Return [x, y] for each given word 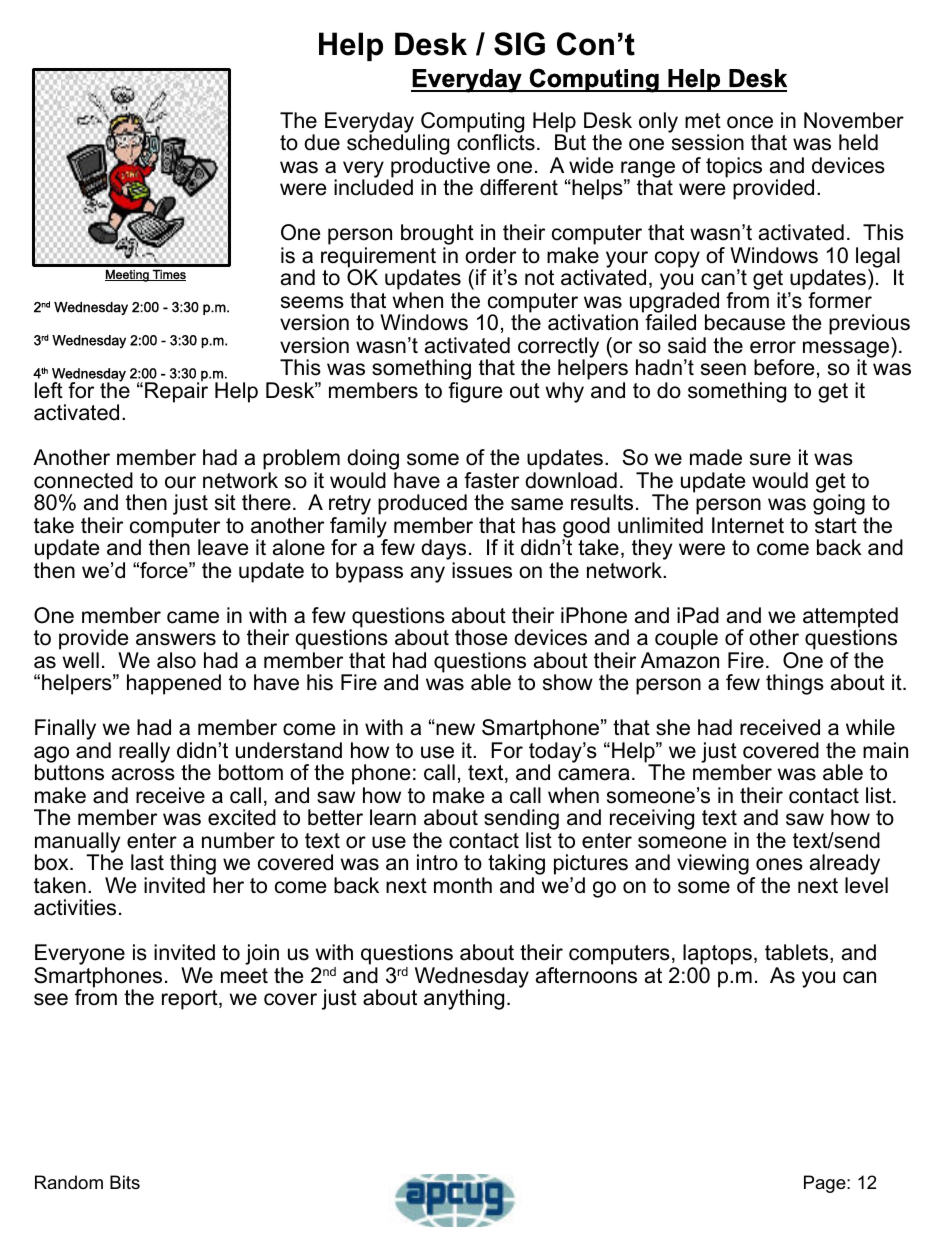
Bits [125, 1182]
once [750, 122]
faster [491, 480]
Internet [748, 525]
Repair [176, 391]
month [463, 885]
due [322, 142]
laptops [717, 956]
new [454, 729]
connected [83, 480]
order [490, 255]
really [144, 752]
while [870, 727]
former [840, 300]
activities [75, 907]
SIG [519, 44]
